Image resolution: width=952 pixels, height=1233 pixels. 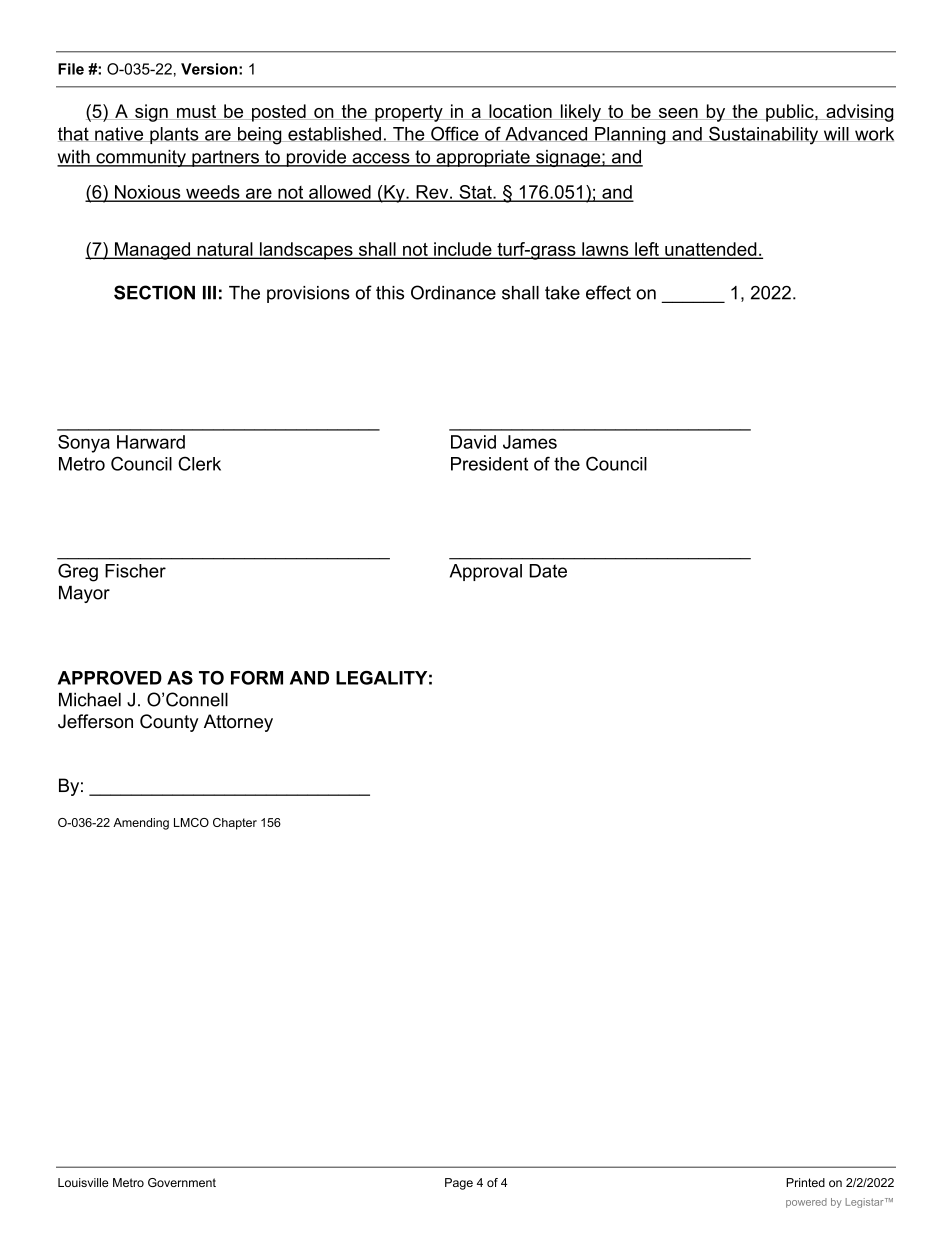 I want to click on Government, so click(x=182, y=1182).
